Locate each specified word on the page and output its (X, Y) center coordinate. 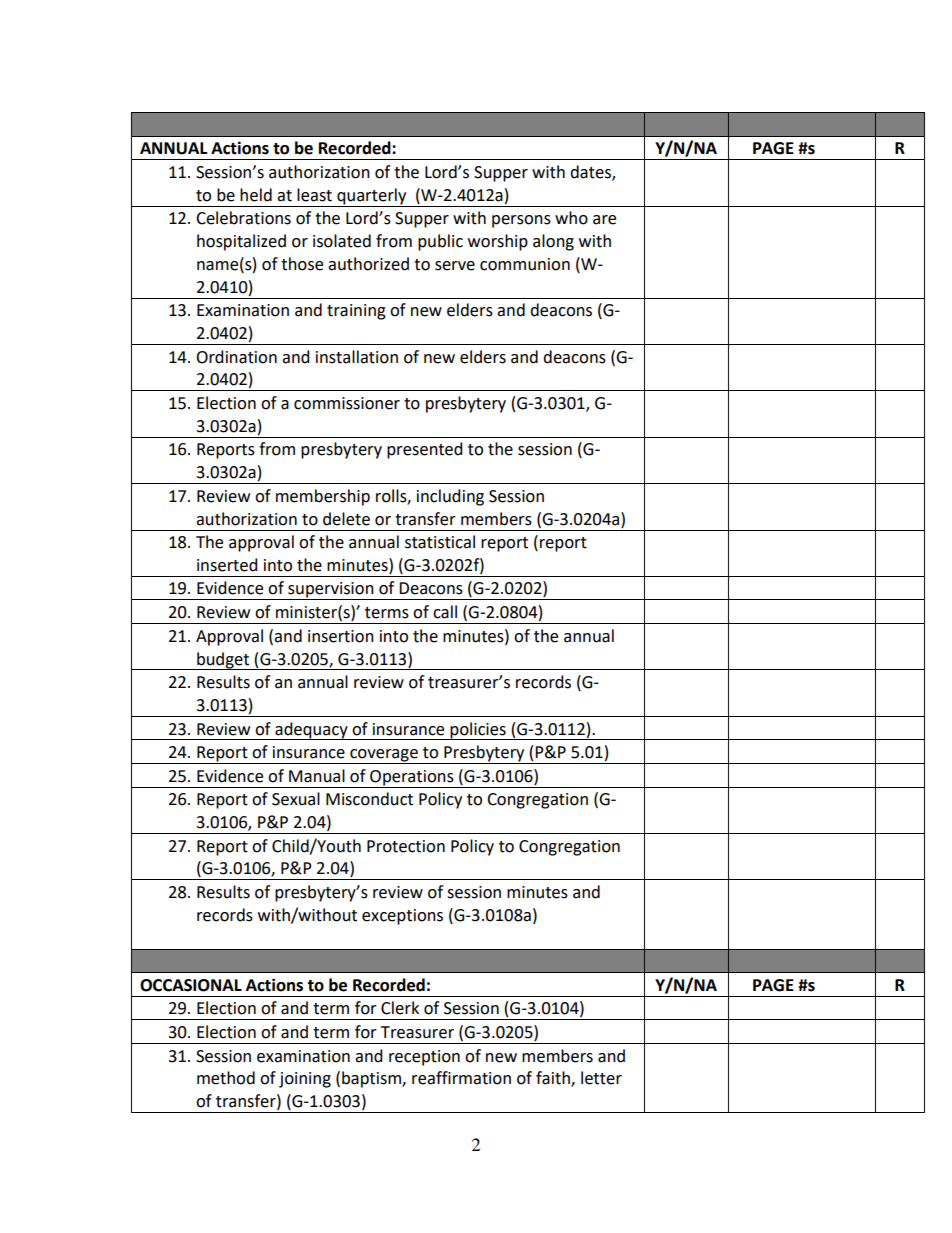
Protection (406, 846)
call (445, 612)
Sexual (296, 799)
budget (223, 661)
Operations (412, 778)
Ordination (236, 357)
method (226, 1078)
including (450, 497)
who (571, 218)
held (256, 195)
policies (478, 731)
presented (425, 450)
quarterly (371, 196)
